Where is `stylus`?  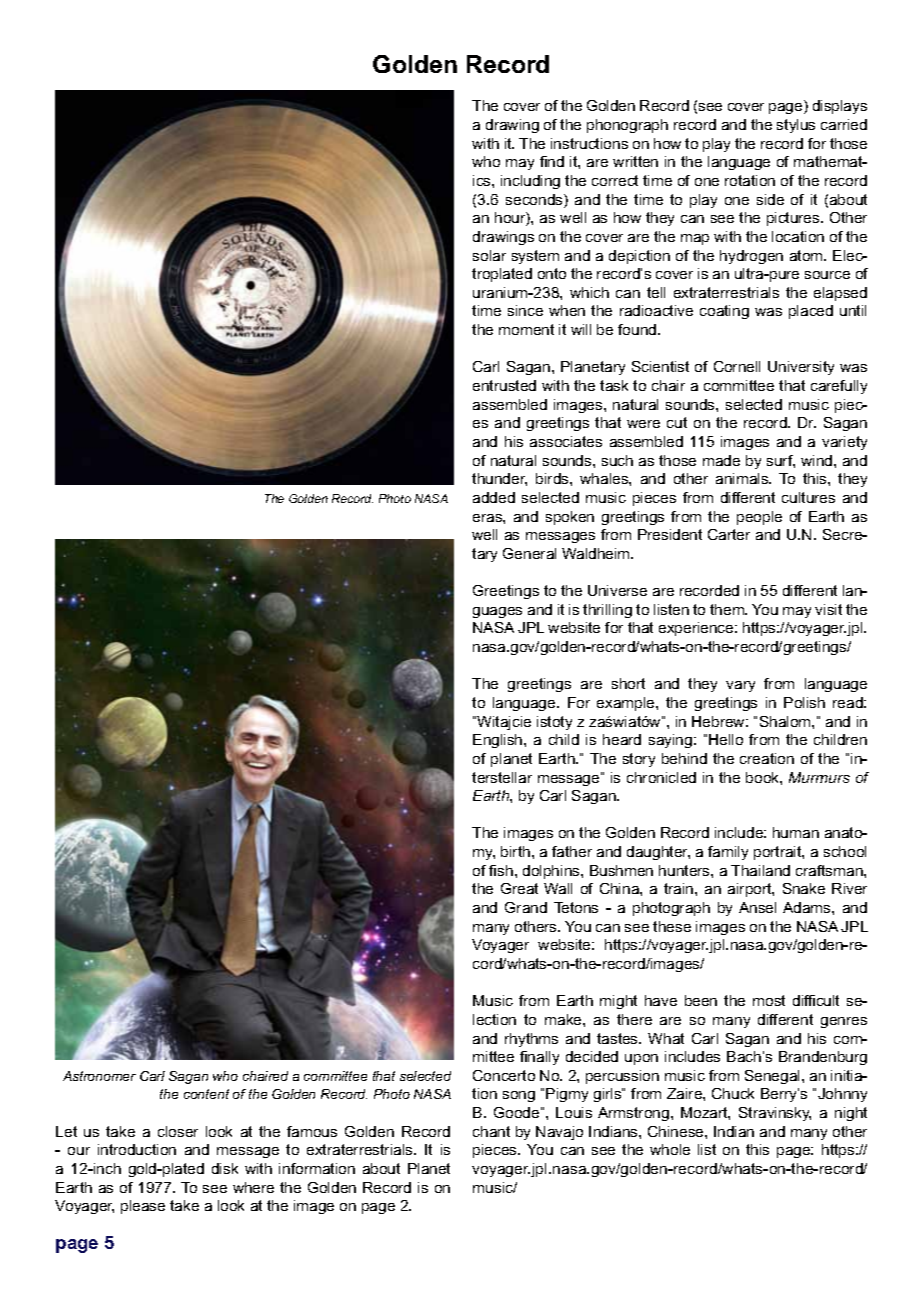 stylus is located at coordinates (796, 126).
